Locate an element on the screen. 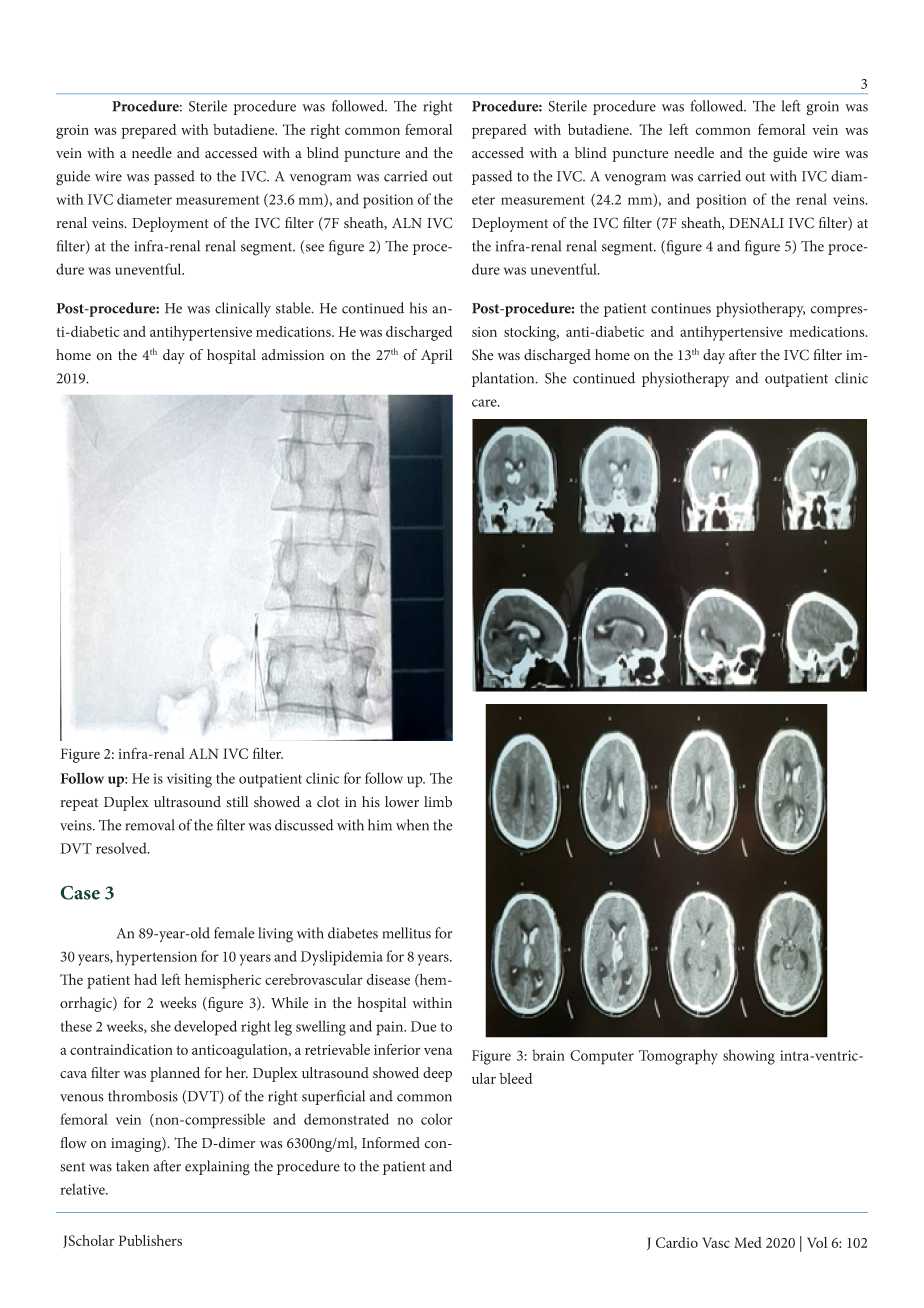  lower is located at coordinates (402, 802).
